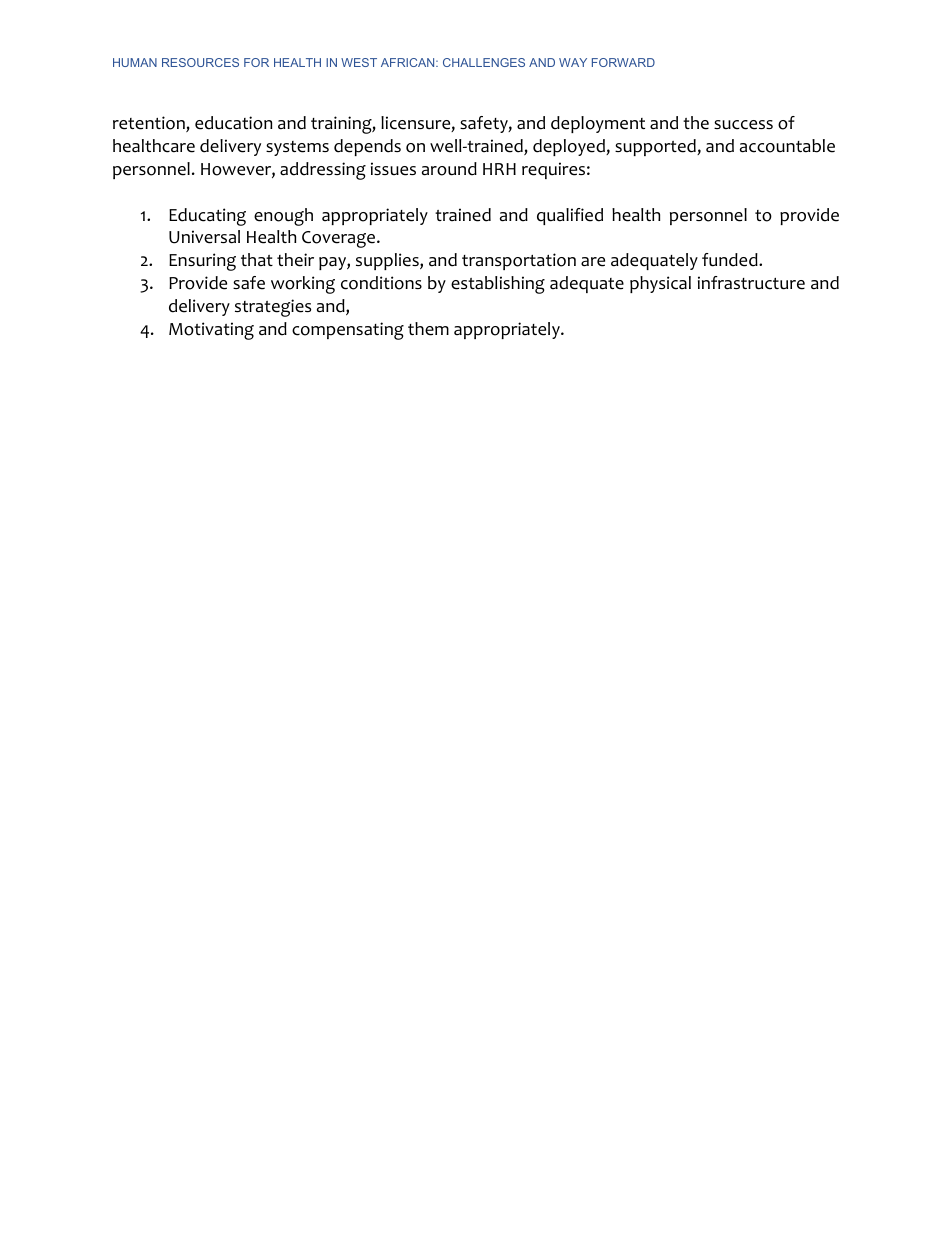 The height and width of the screenshot is (1233, 952). What do you see at coordinates (484, 62) in the screenshot?
I see `CHALLENGES` at bounding box center [484, 62].
